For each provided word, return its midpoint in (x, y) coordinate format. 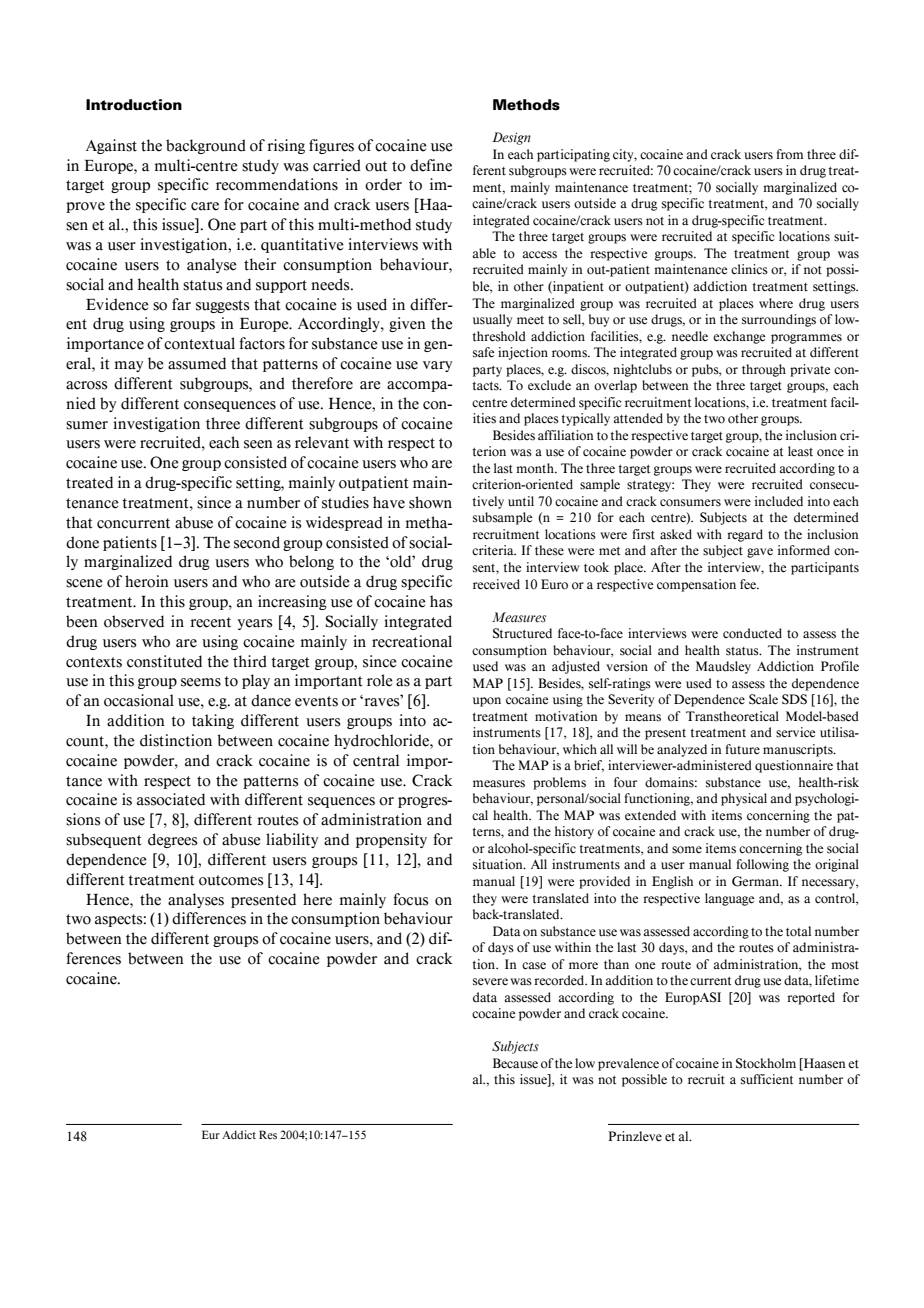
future (742, 749)
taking (213, 721)
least (800, 451)
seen (258, 444)
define (431, 165)
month (536, 468)
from (790, 154)
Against (111, 146)
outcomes (231, 880)
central (376, 760)
